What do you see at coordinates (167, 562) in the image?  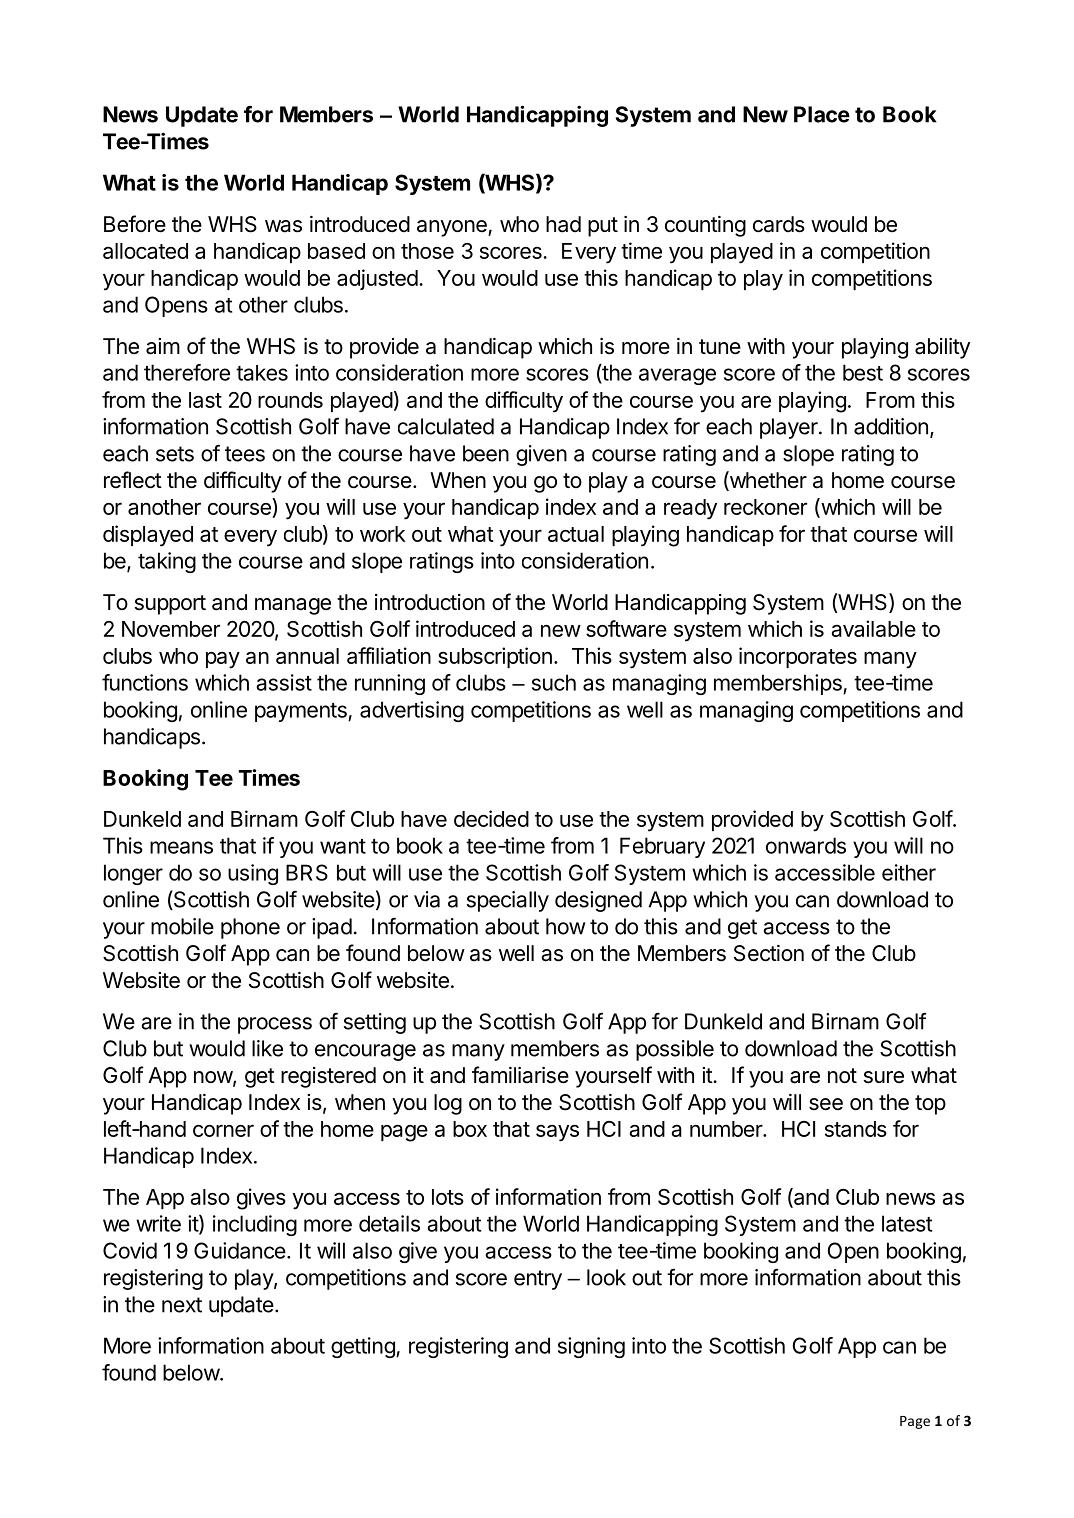 I see `taking` at bounding box center [167, 562].
